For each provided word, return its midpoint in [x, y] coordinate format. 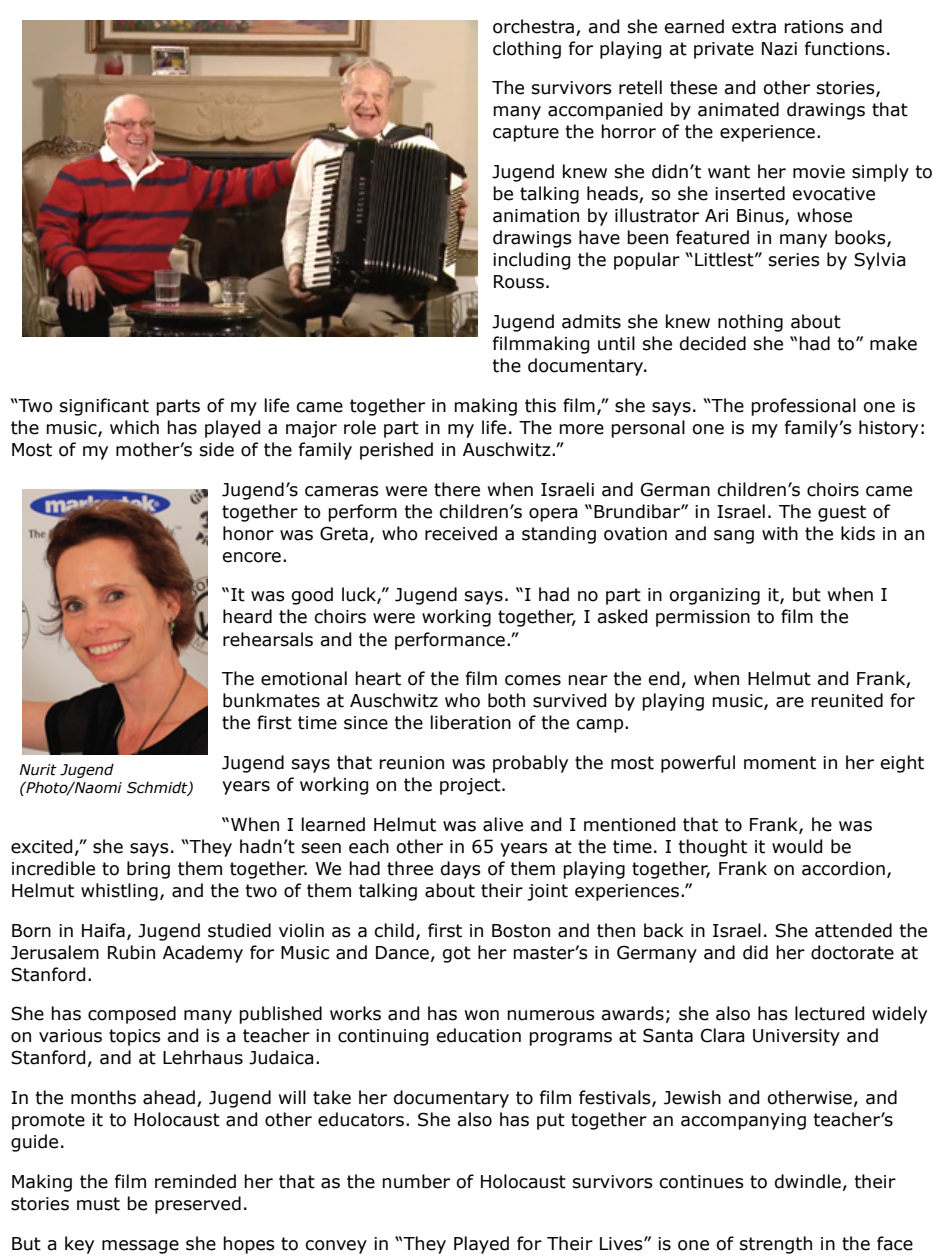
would [797, 846]
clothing [527, 50]
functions [845, 48]
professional [803, 407]
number [416, 1181]
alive [503, 824]
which [134, 427]
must [98, 1204]
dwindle [808, 1181]
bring [148, 870]
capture [526, 133]
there [457, 489]
